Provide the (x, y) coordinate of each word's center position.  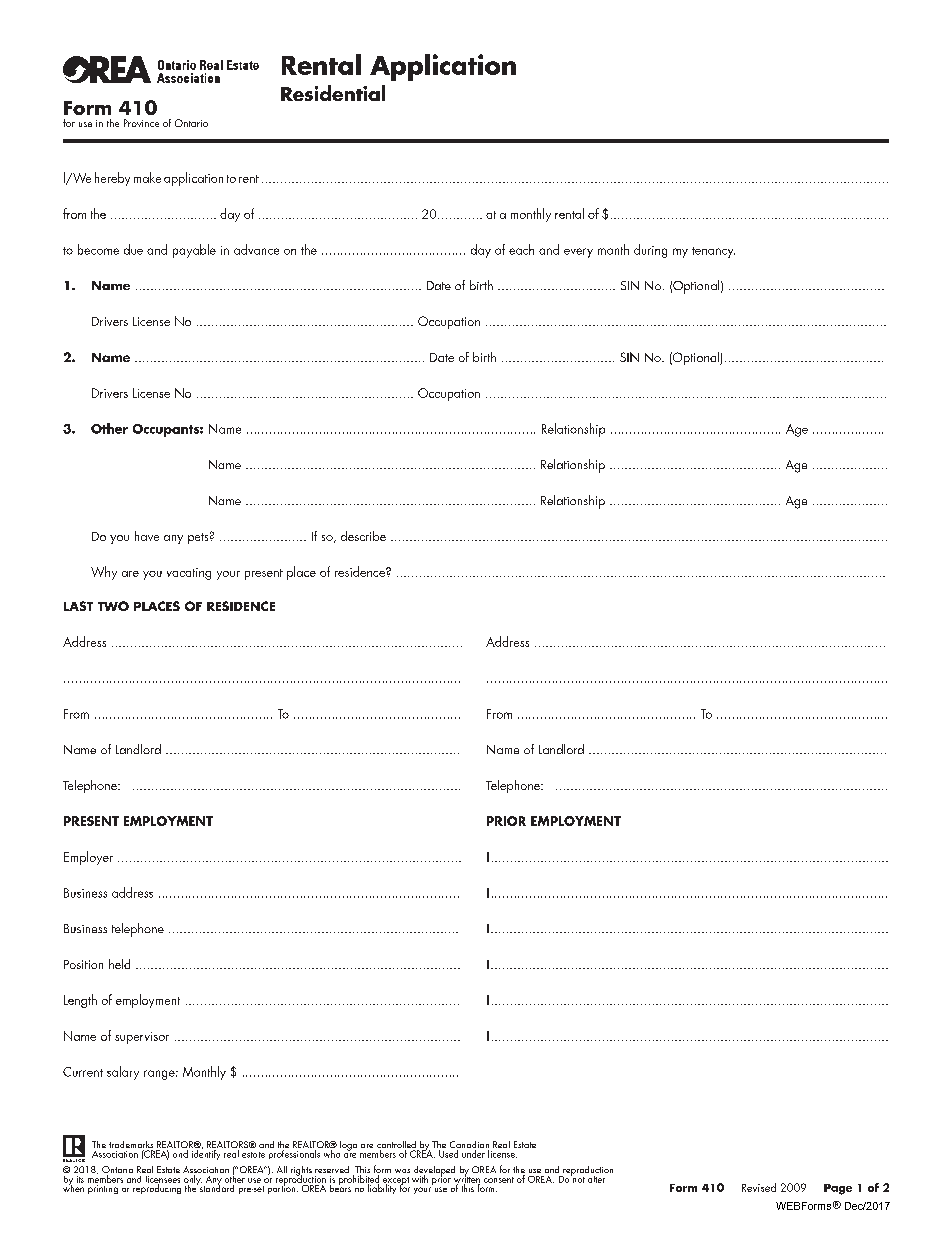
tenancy (713, 252)
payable (194, 251)
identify (206, 1153)
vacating (189, 574)
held (119, 964)
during (650, 251)
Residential (333, 93)
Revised (759, 1187)
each (521, 249)
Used (449, 1152)
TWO (113, 606)
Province (141, 123)
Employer (88, 858)
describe (363, 536)
